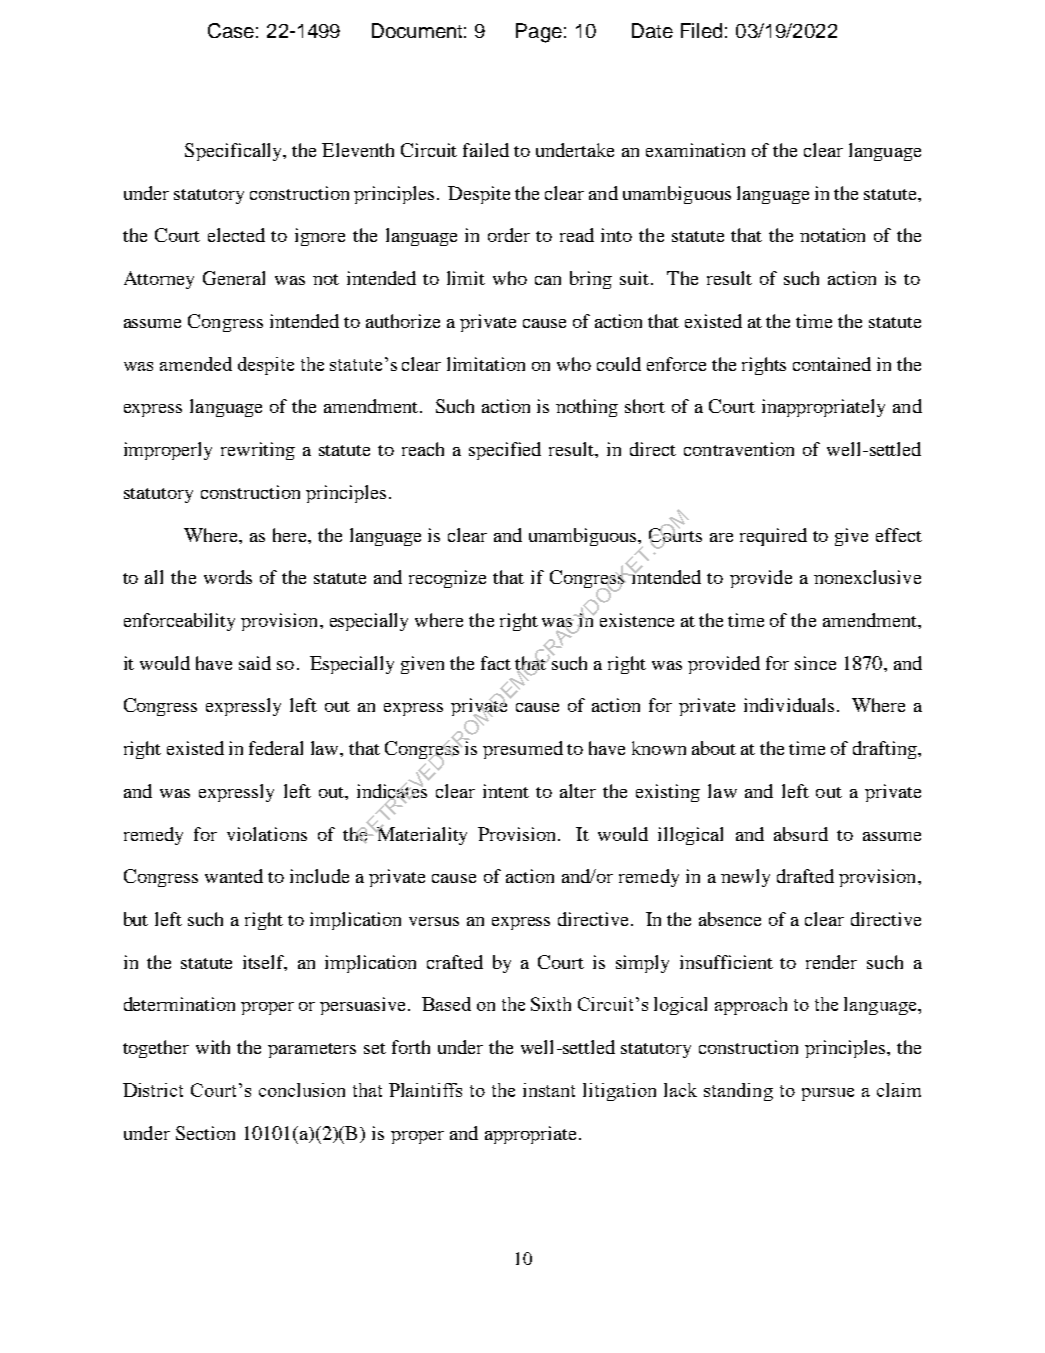 The width and height of the document is (1045, 1353). Describe the element at coordinates (701, 30) in the document. I see `Filed` at that location.
